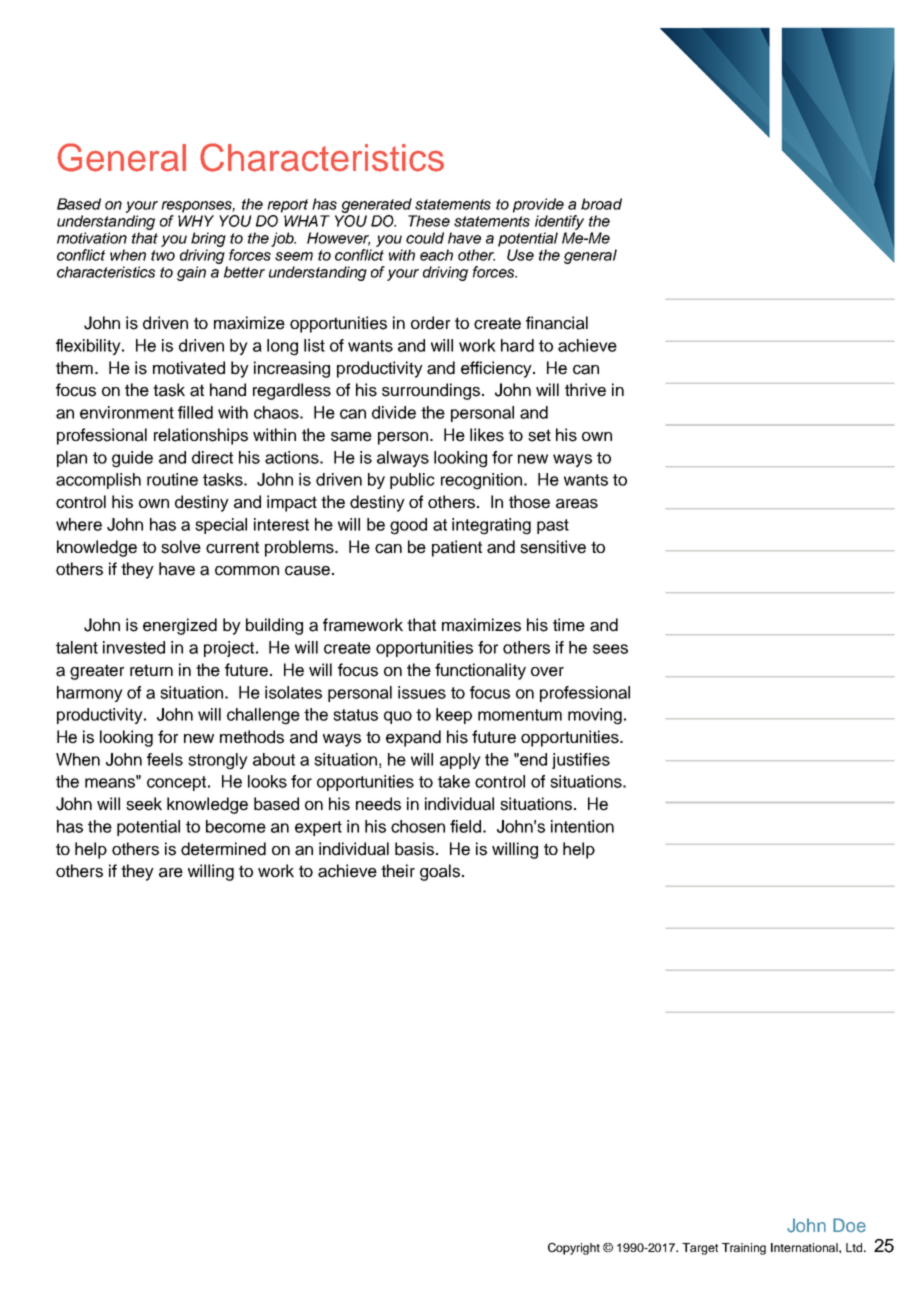  I want to click on determined, so click(223, 849).
